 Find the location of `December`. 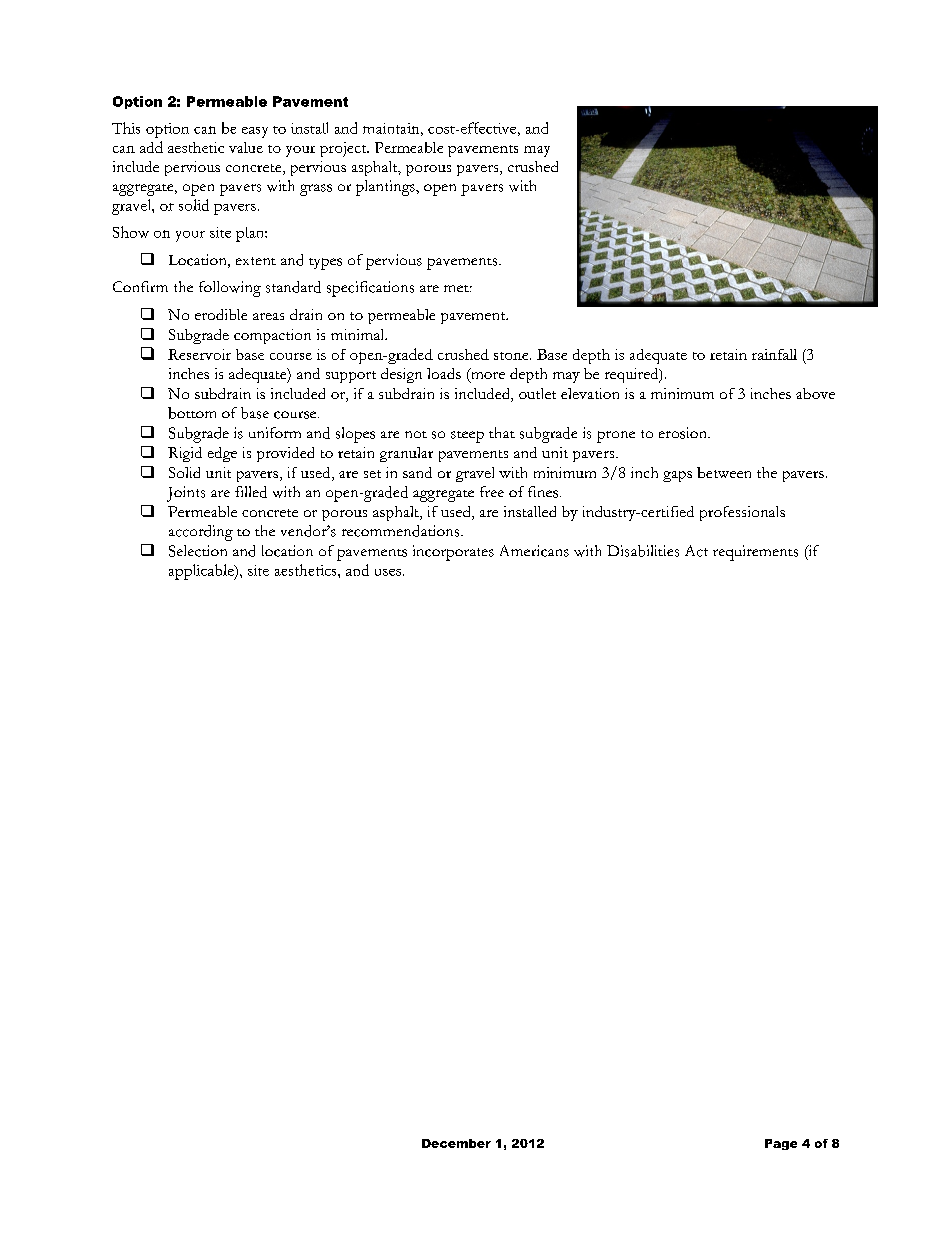

December is located at coordinates (456, 1143).
